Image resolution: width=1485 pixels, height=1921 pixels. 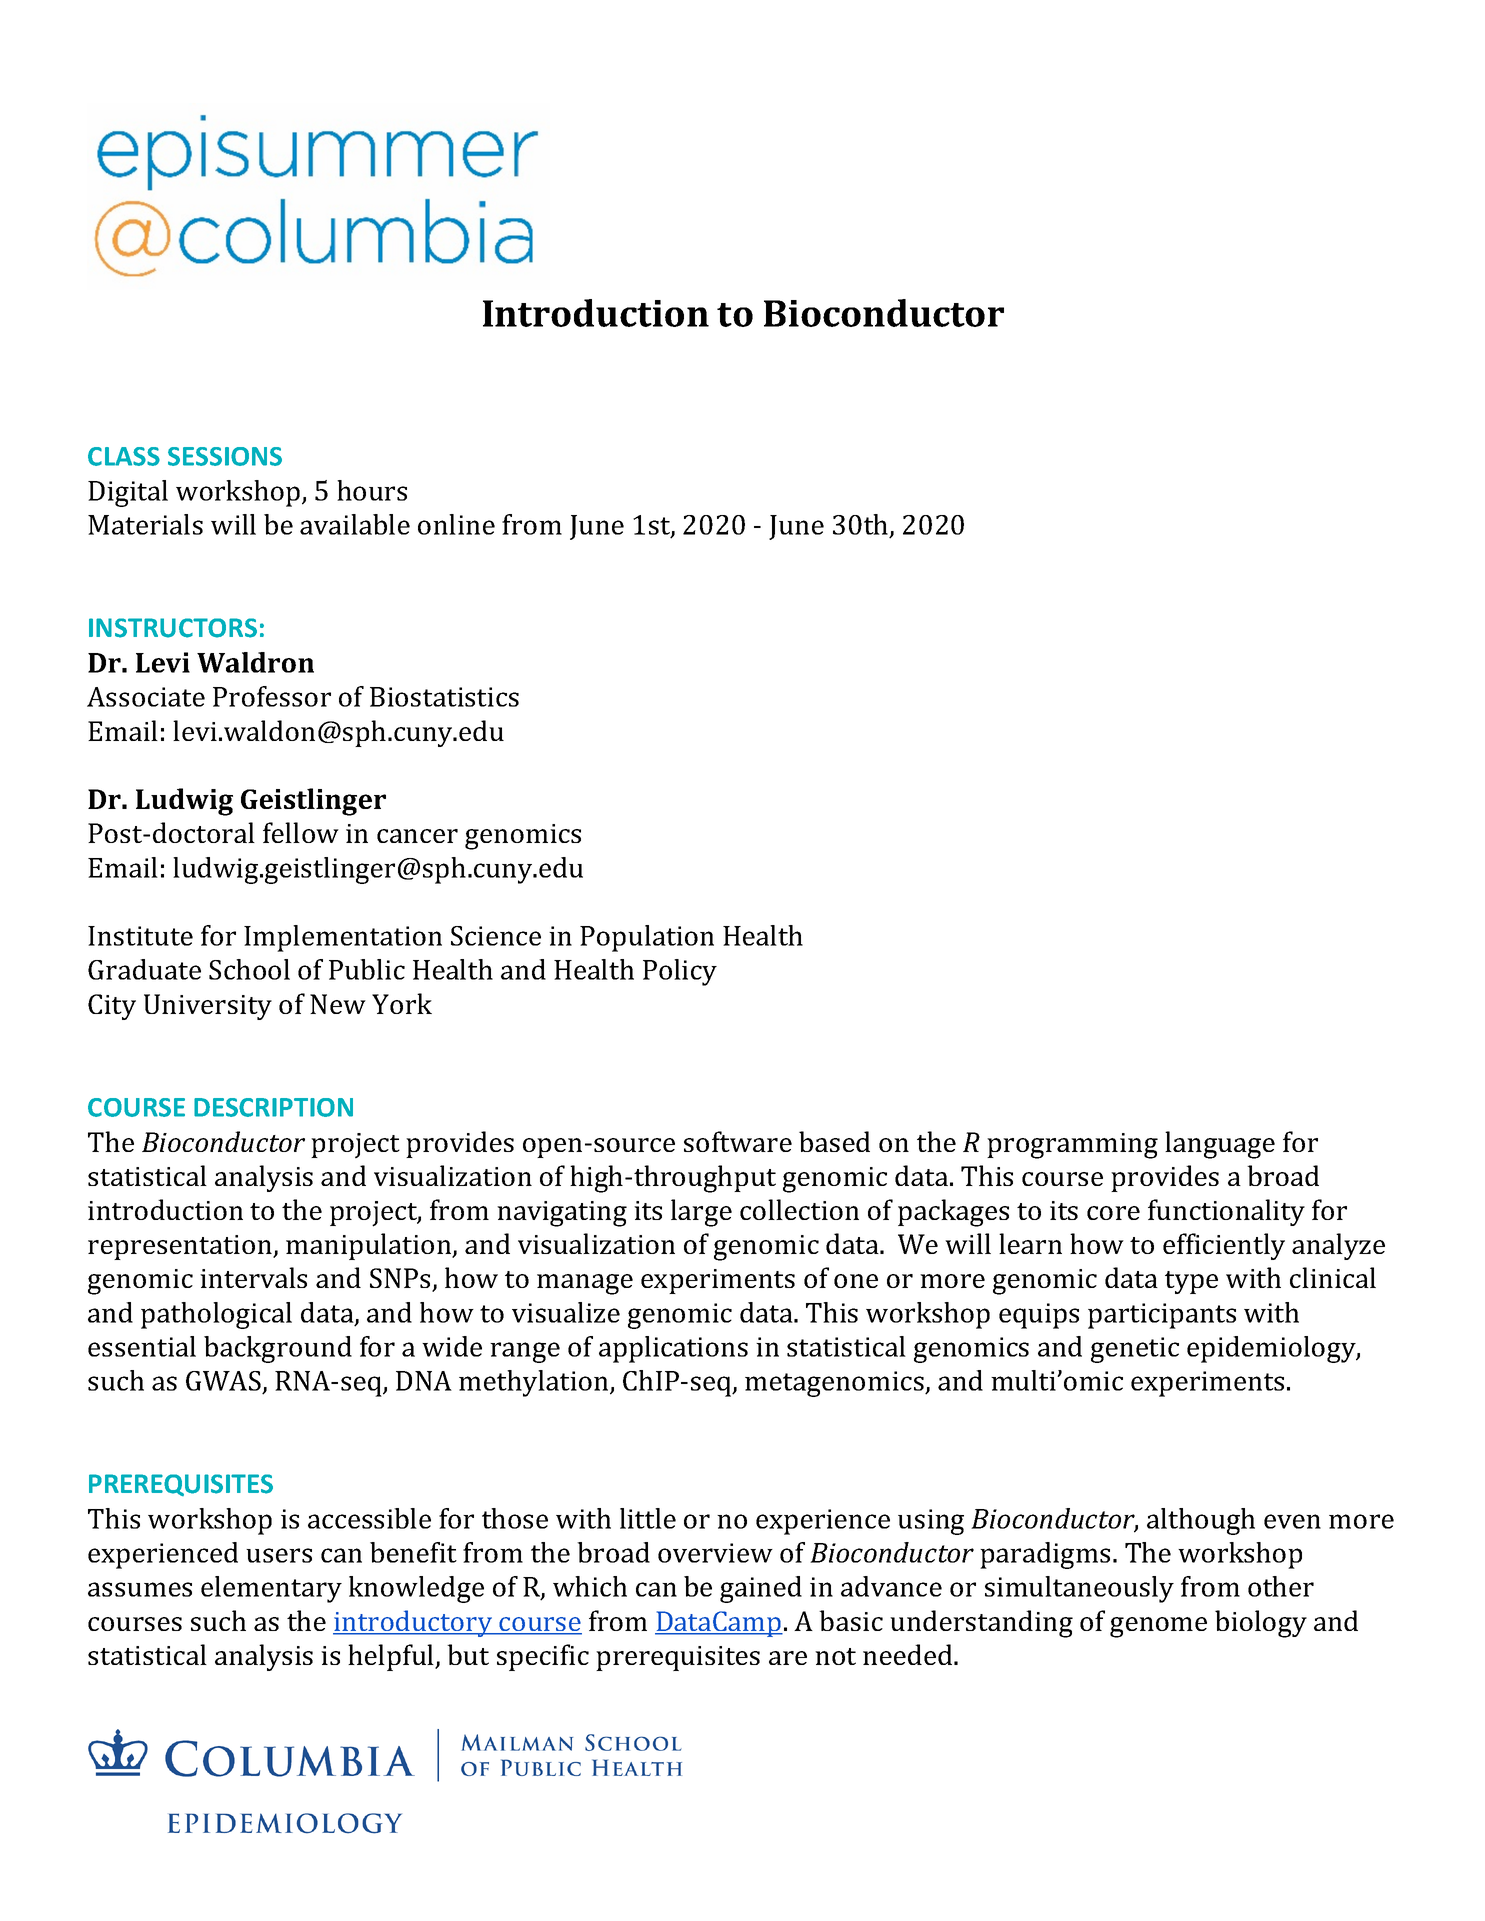 What do you see at coordinates (1158, 1627) in the image?
I see `genome` at bounding box center [1158, 1627].
